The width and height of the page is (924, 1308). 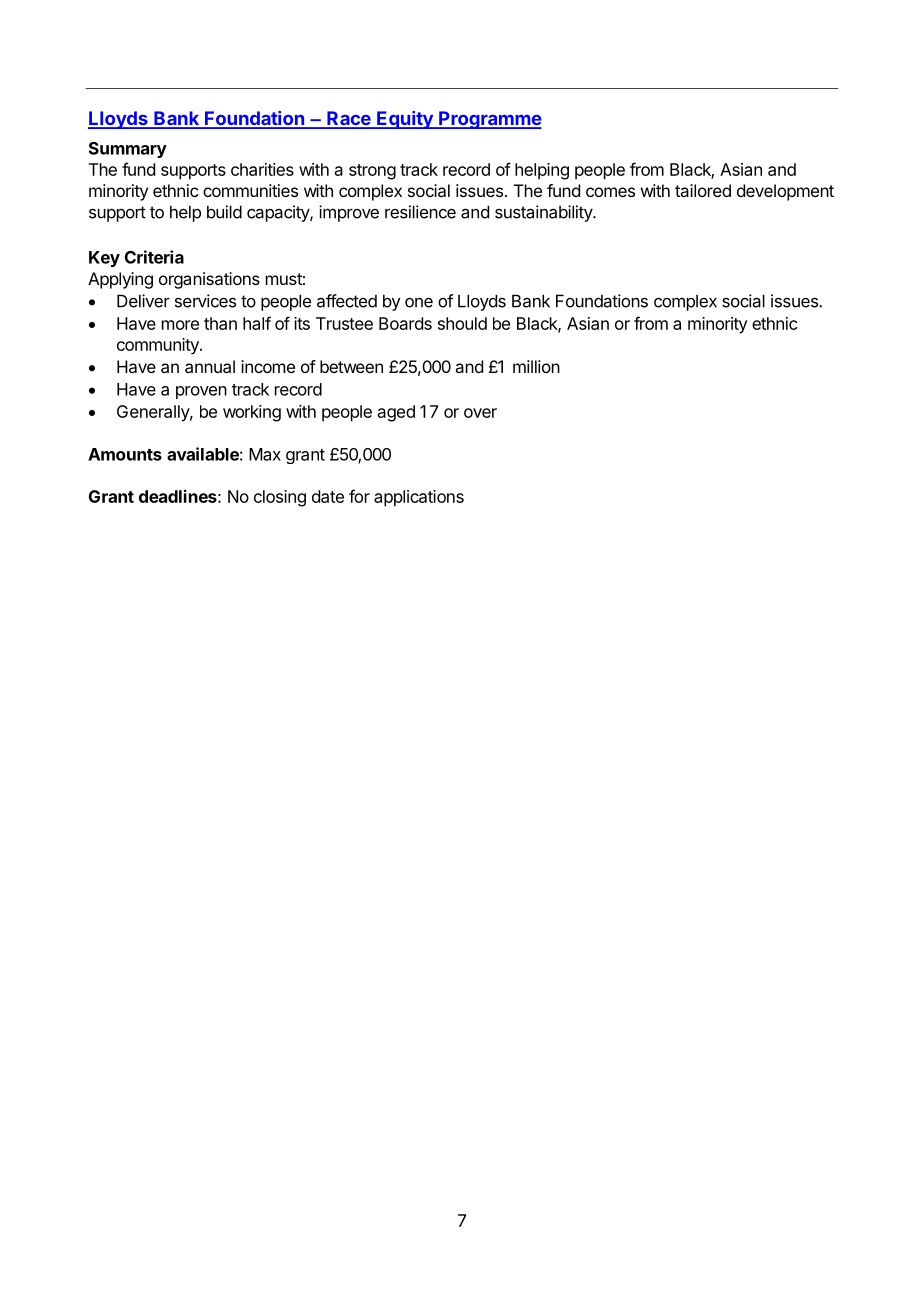 What do you see at coordinates (480, 413) in the page?
I see `over` at bounding box center [480, 413].
